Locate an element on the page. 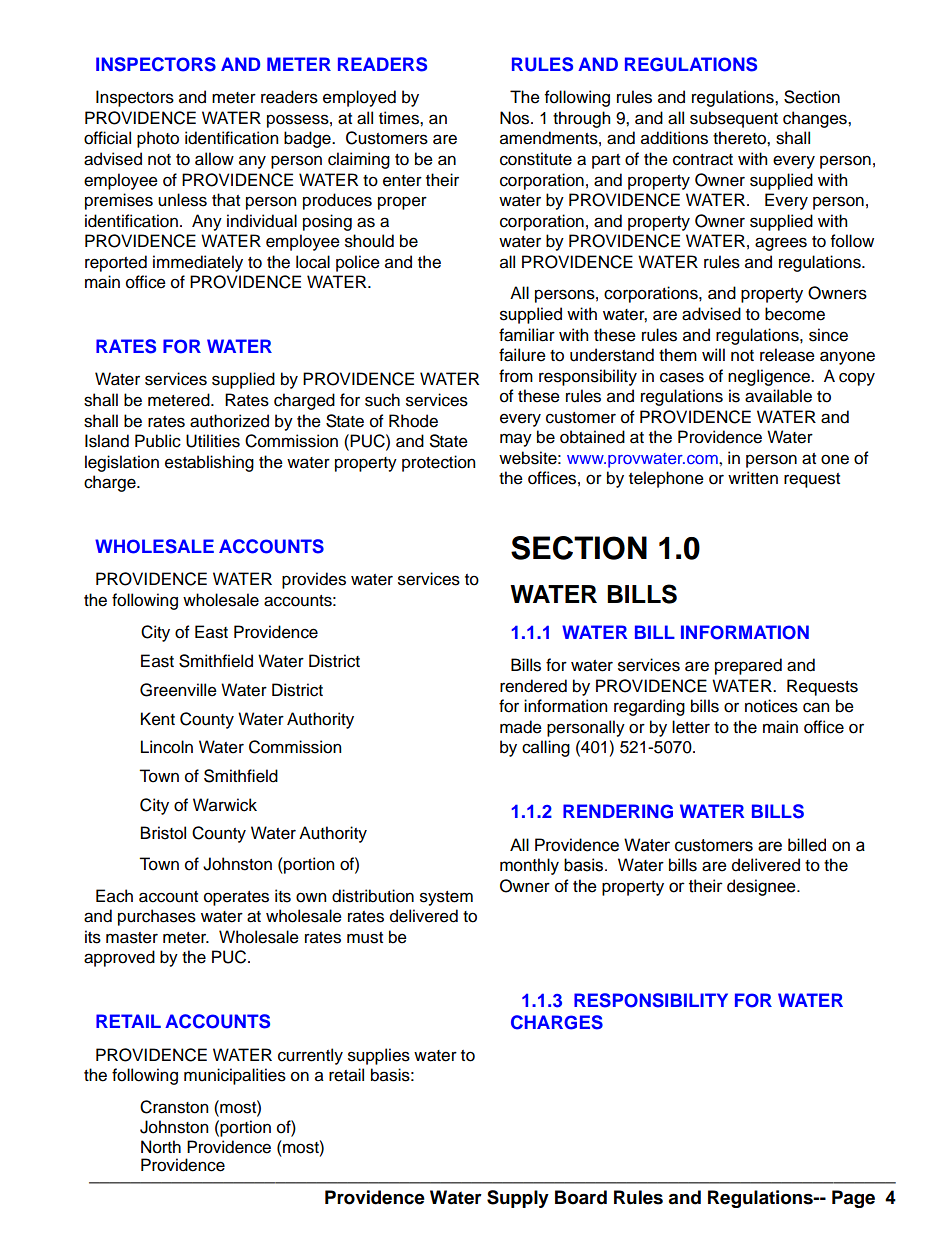 This image has width=952, height=1233. prepared is located at coordinates (748, 666).
